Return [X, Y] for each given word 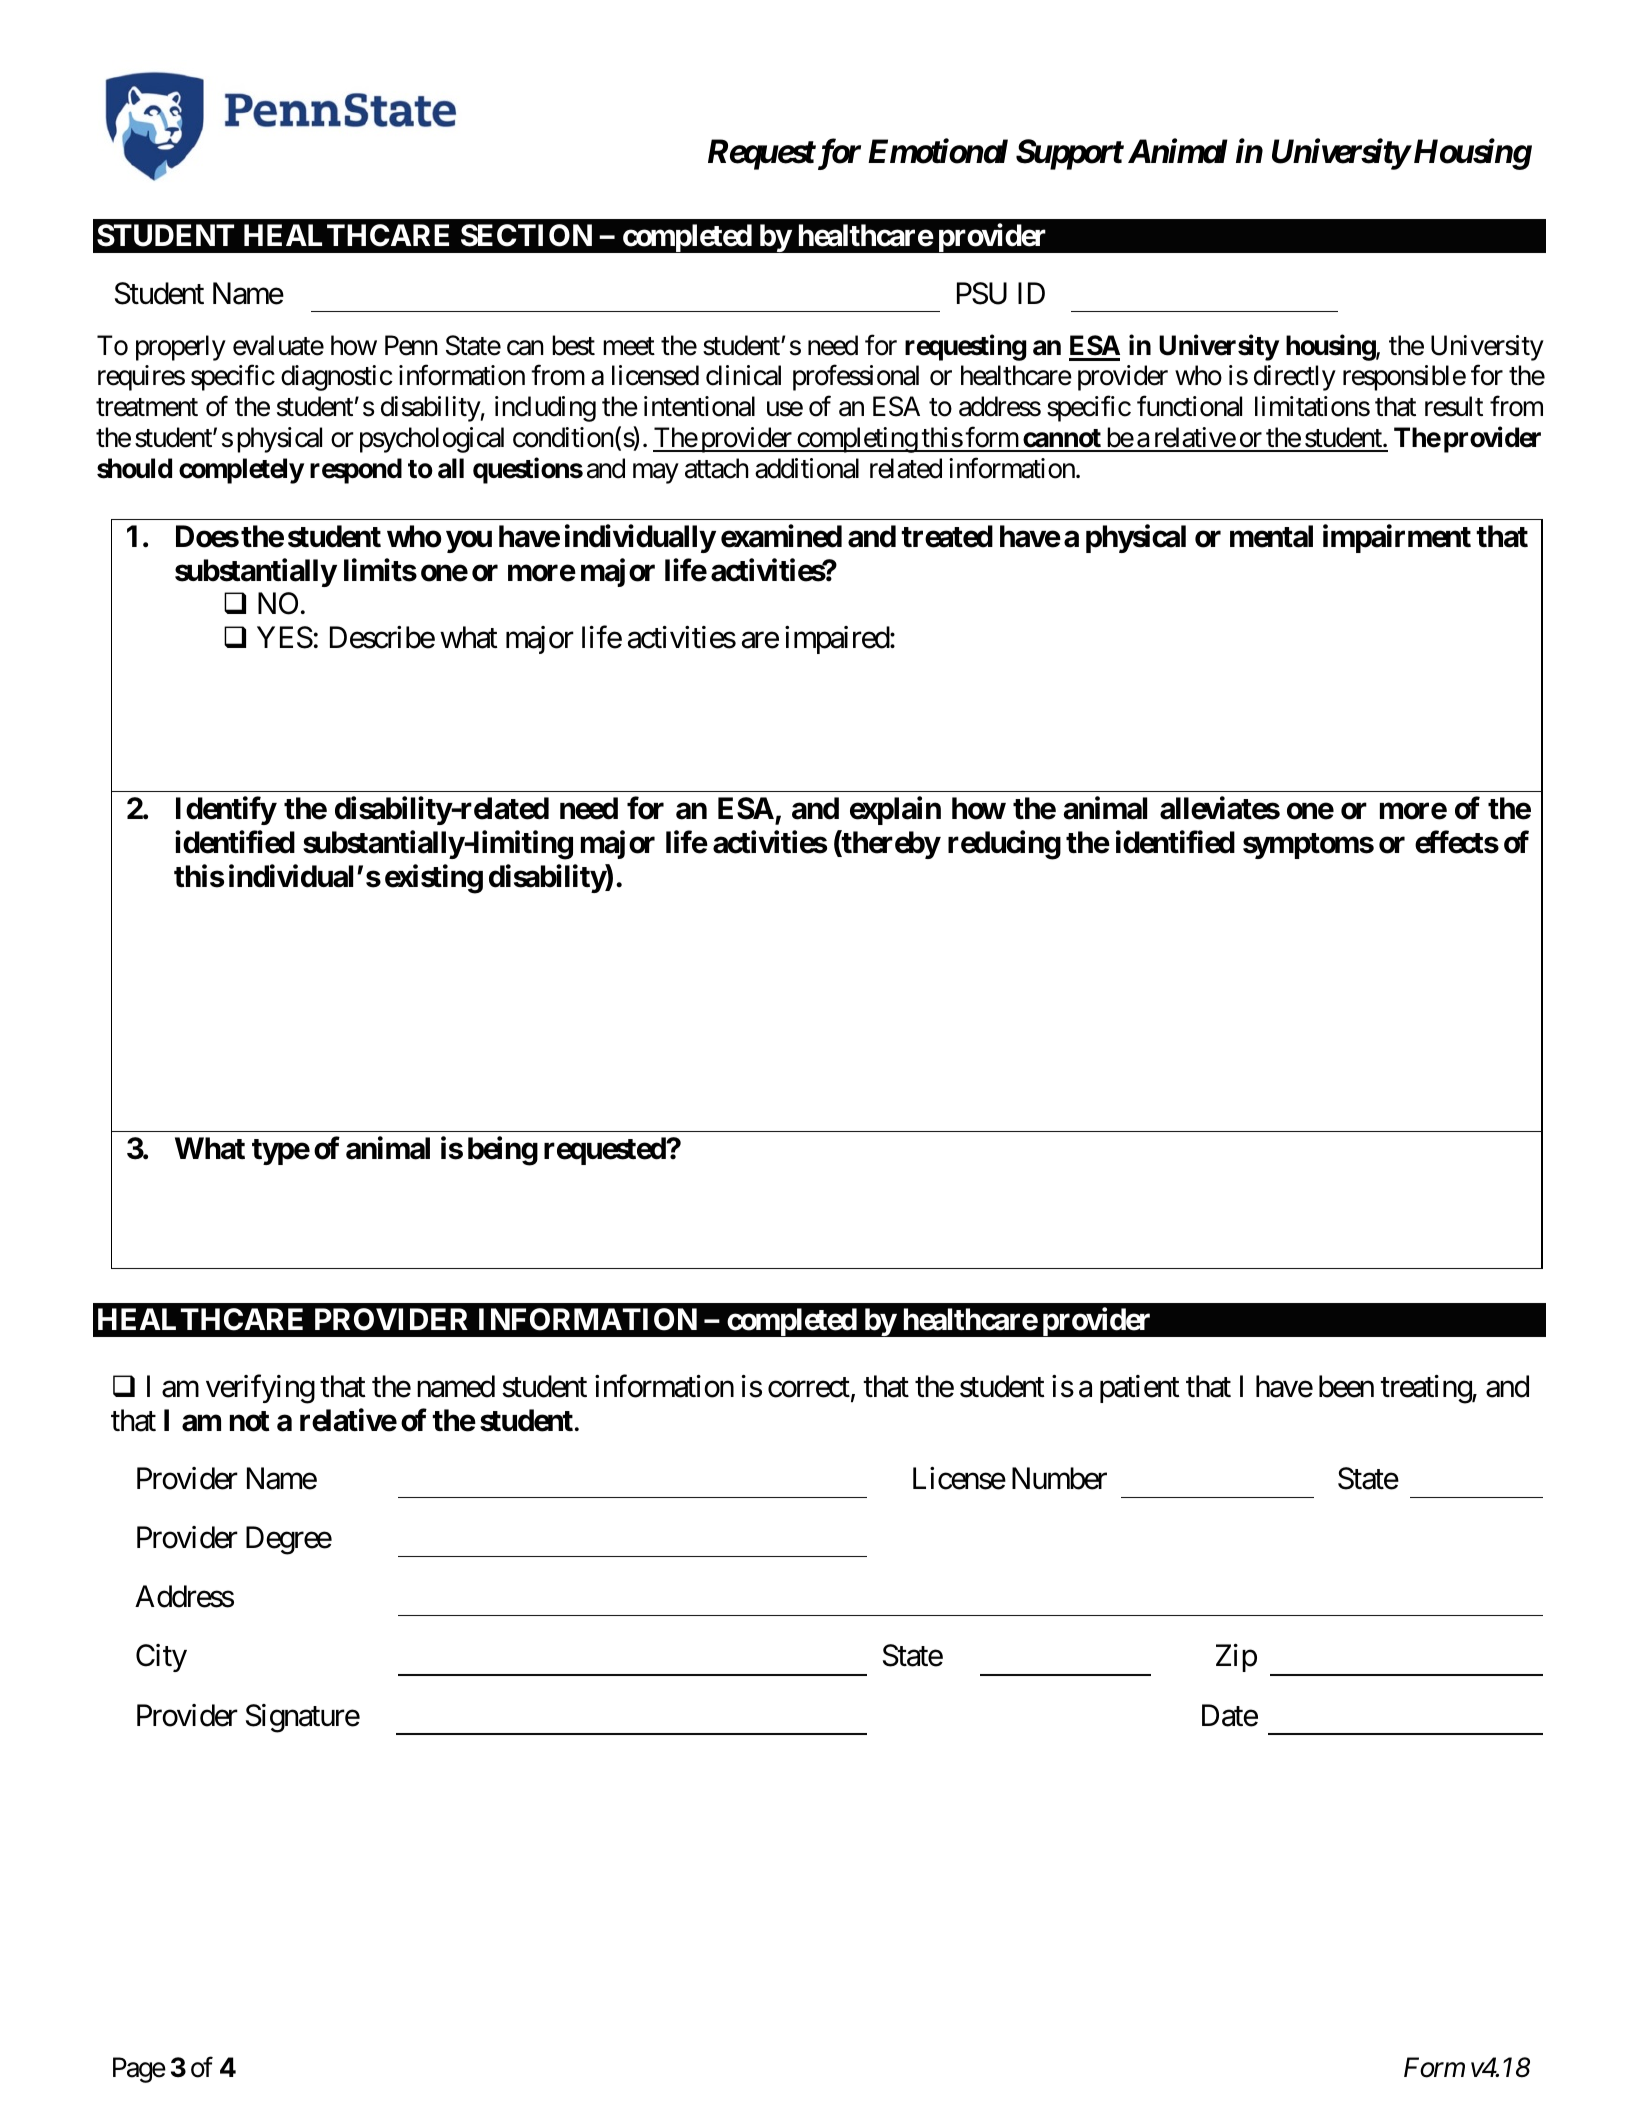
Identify [226, 811]
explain [895, 811]
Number [1059, 1478]
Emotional [938, 151]
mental [1271, 536]
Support [1069, 154]
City [161, 1658]
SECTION [526, 235]
